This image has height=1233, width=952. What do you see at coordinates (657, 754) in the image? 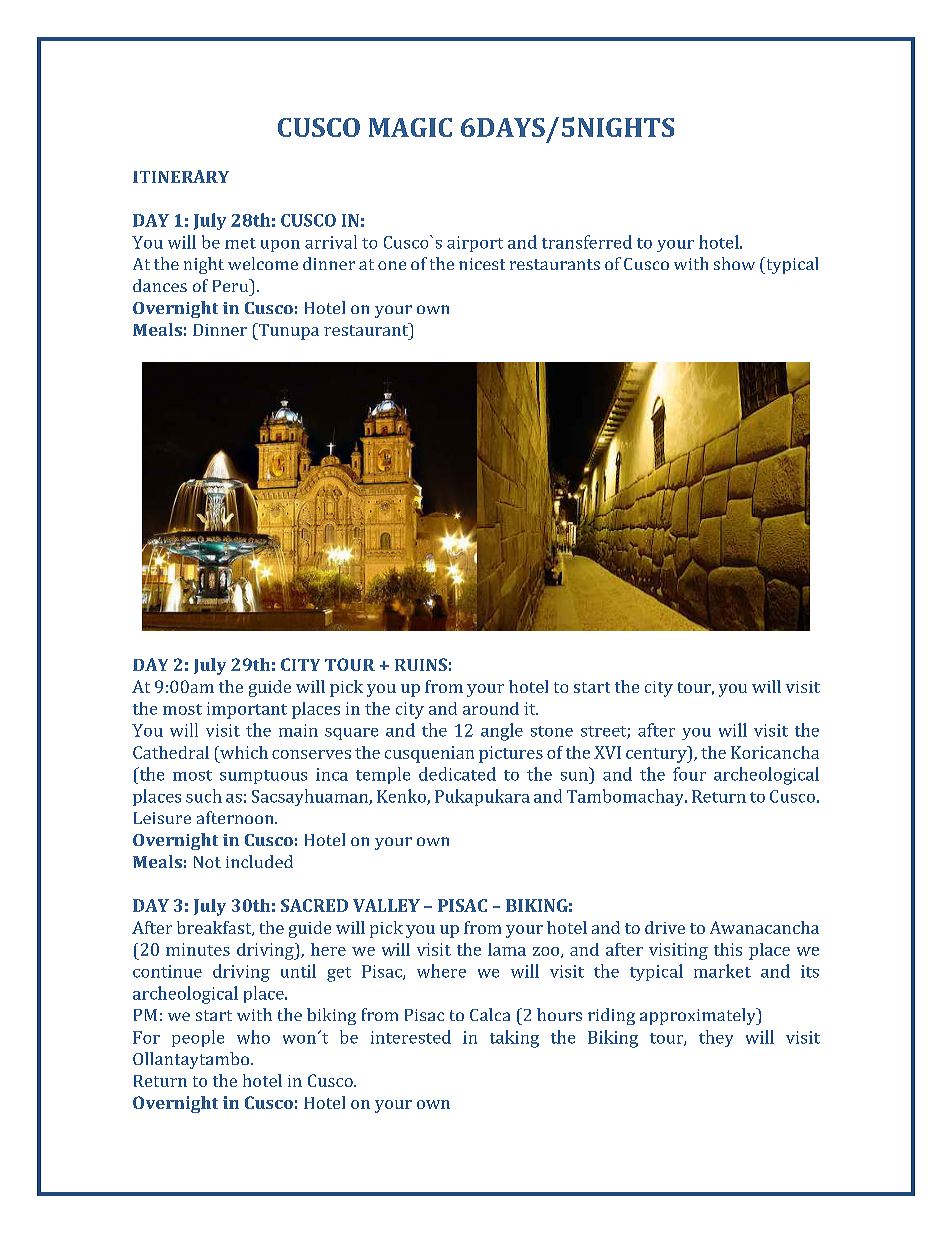
I see `century` at bounding box center [657, 754].
